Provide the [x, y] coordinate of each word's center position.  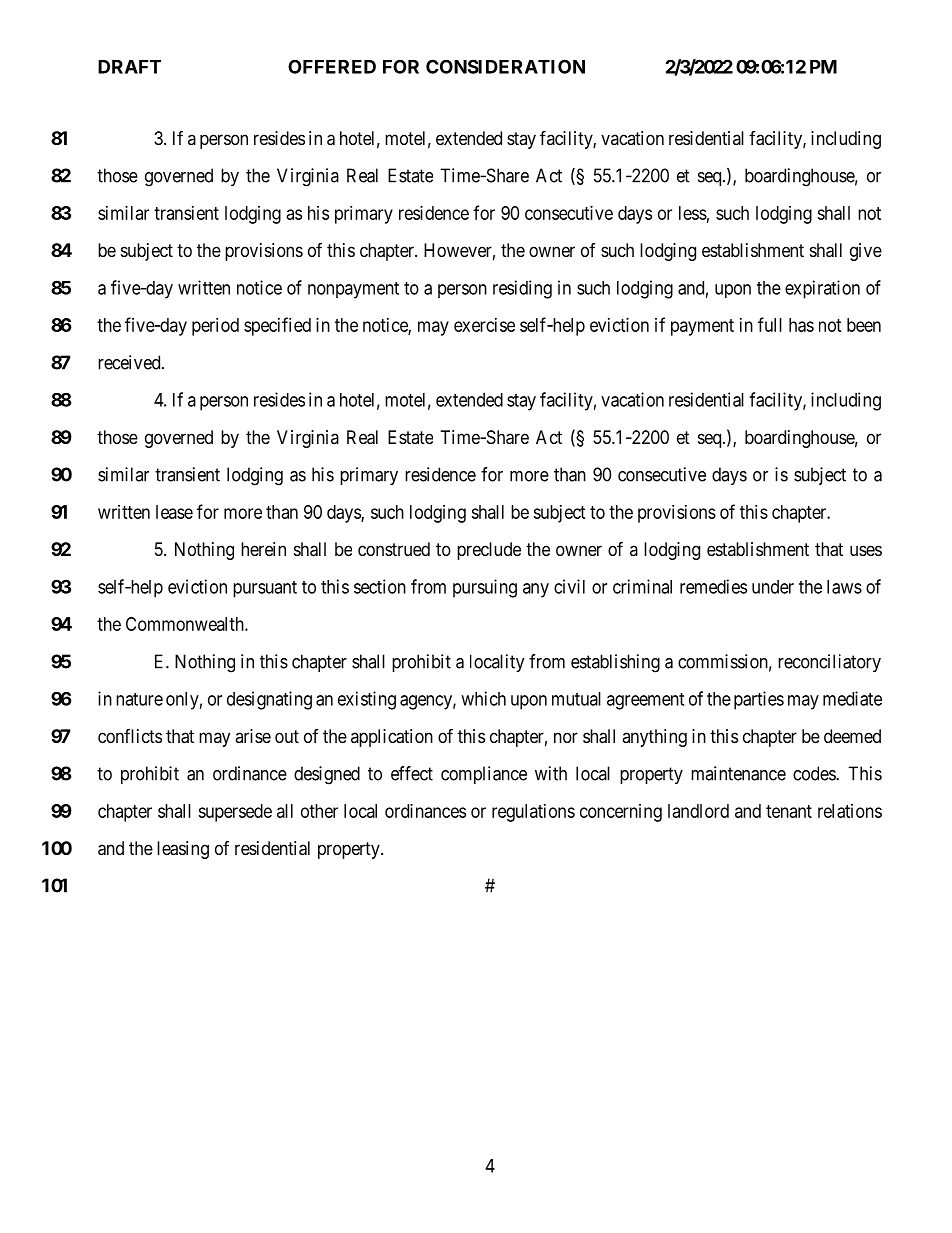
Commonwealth [186, 624]
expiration [822, 289]
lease [174, 512]
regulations [533, 813]
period [215, 327]
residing [522, 289]
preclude [489, 551]
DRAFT [129, 67]
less [693, 213]
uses [866, 550]
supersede [235, 813]
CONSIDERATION [505, 66]
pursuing [485, 588]
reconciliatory [829, 663]
